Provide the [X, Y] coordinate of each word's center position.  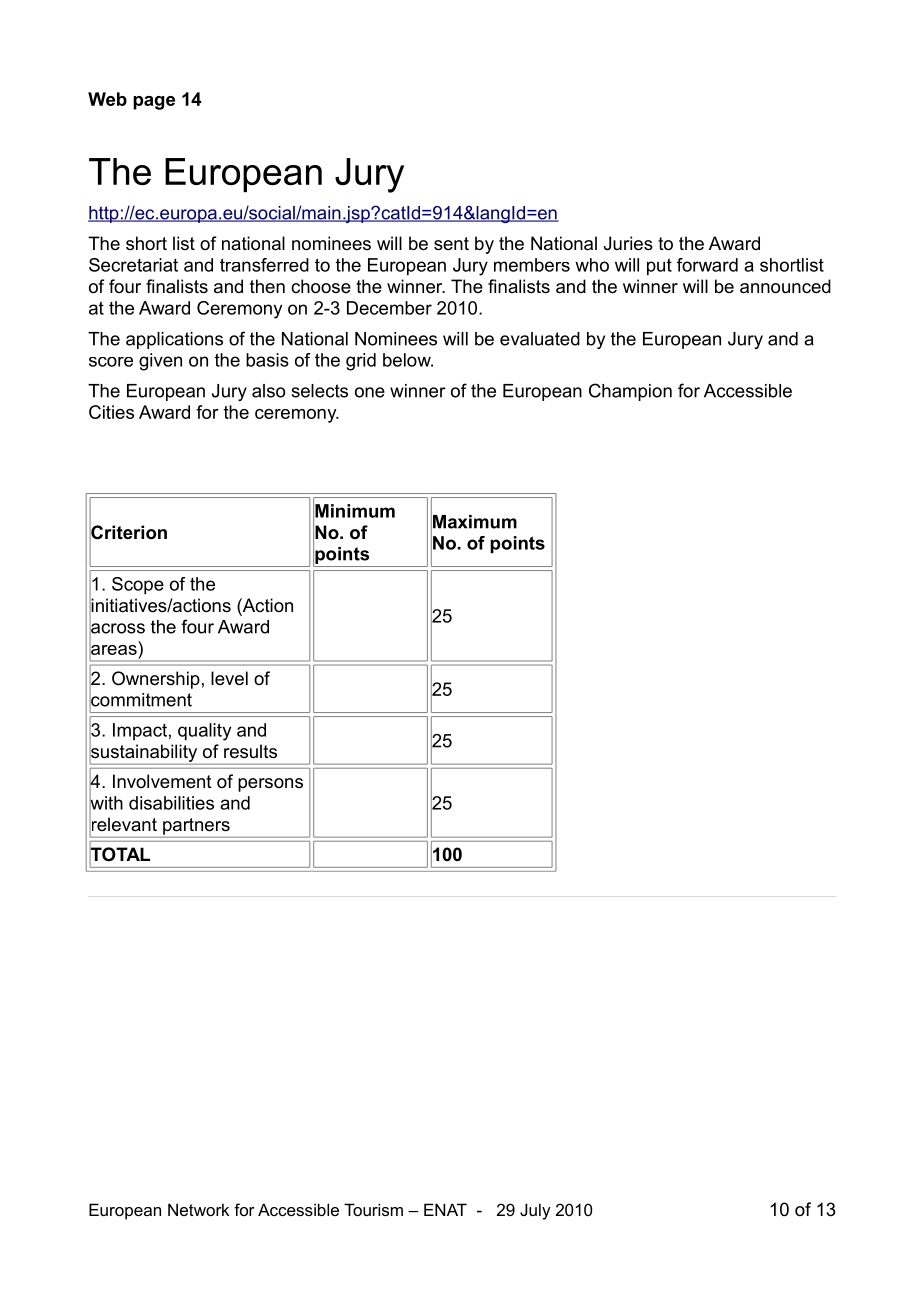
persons [270, 785]
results [250, 751]
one [370, 392]
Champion [630, 392]
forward [707, 265]
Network [198, 1209]
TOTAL [119, 854]
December [389, 308]
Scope [138, 586]
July [535, 1211]
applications [174, 340]
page [154, 103]
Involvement [162, 781]
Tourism [373, 1209]
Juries [628, 243]
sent [451, 244]
